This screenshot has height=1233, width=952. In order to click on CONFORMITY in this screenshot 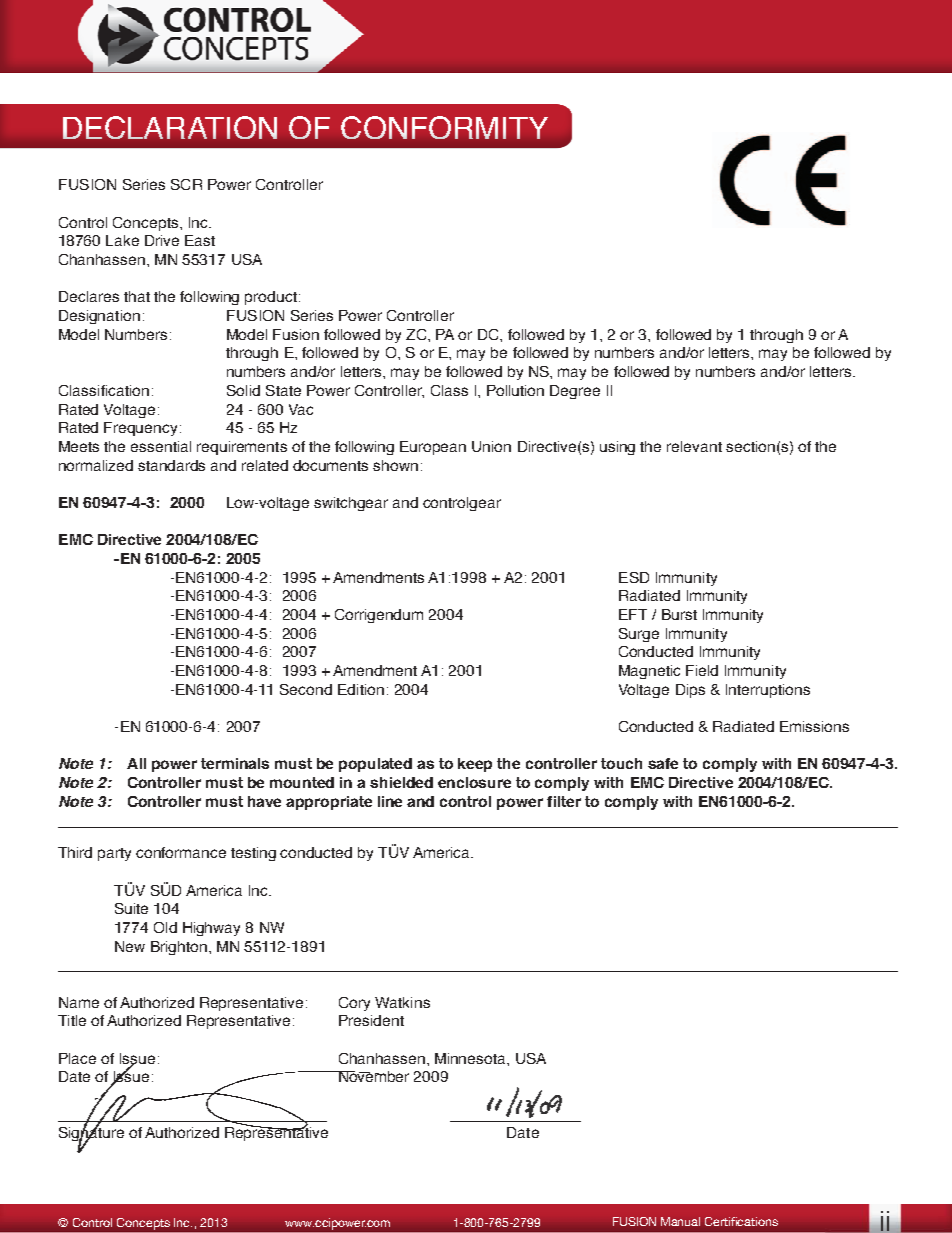, I will do `click(444, 127)`.
